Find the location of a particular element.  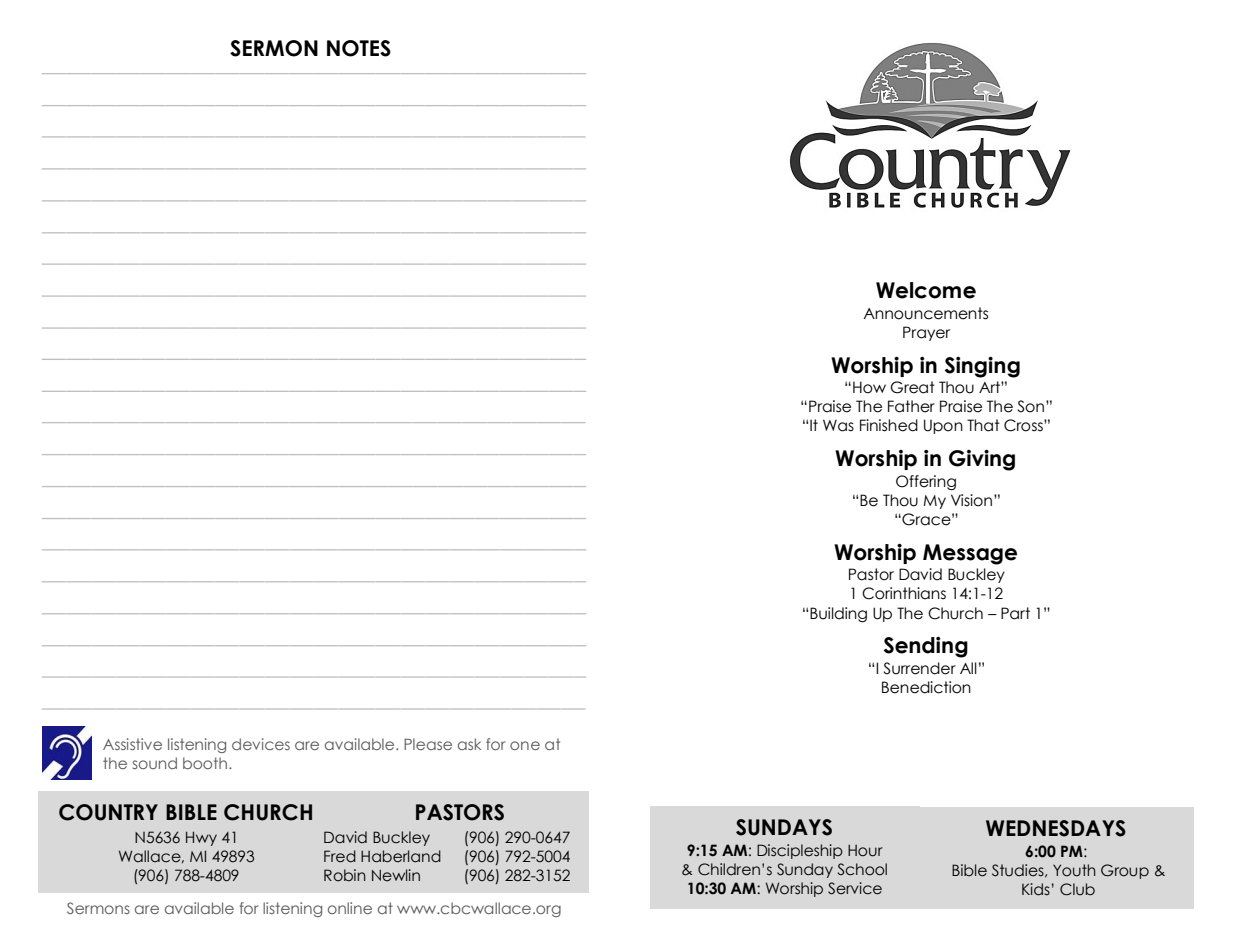

Benediction is located at coordinates (926, 687).
